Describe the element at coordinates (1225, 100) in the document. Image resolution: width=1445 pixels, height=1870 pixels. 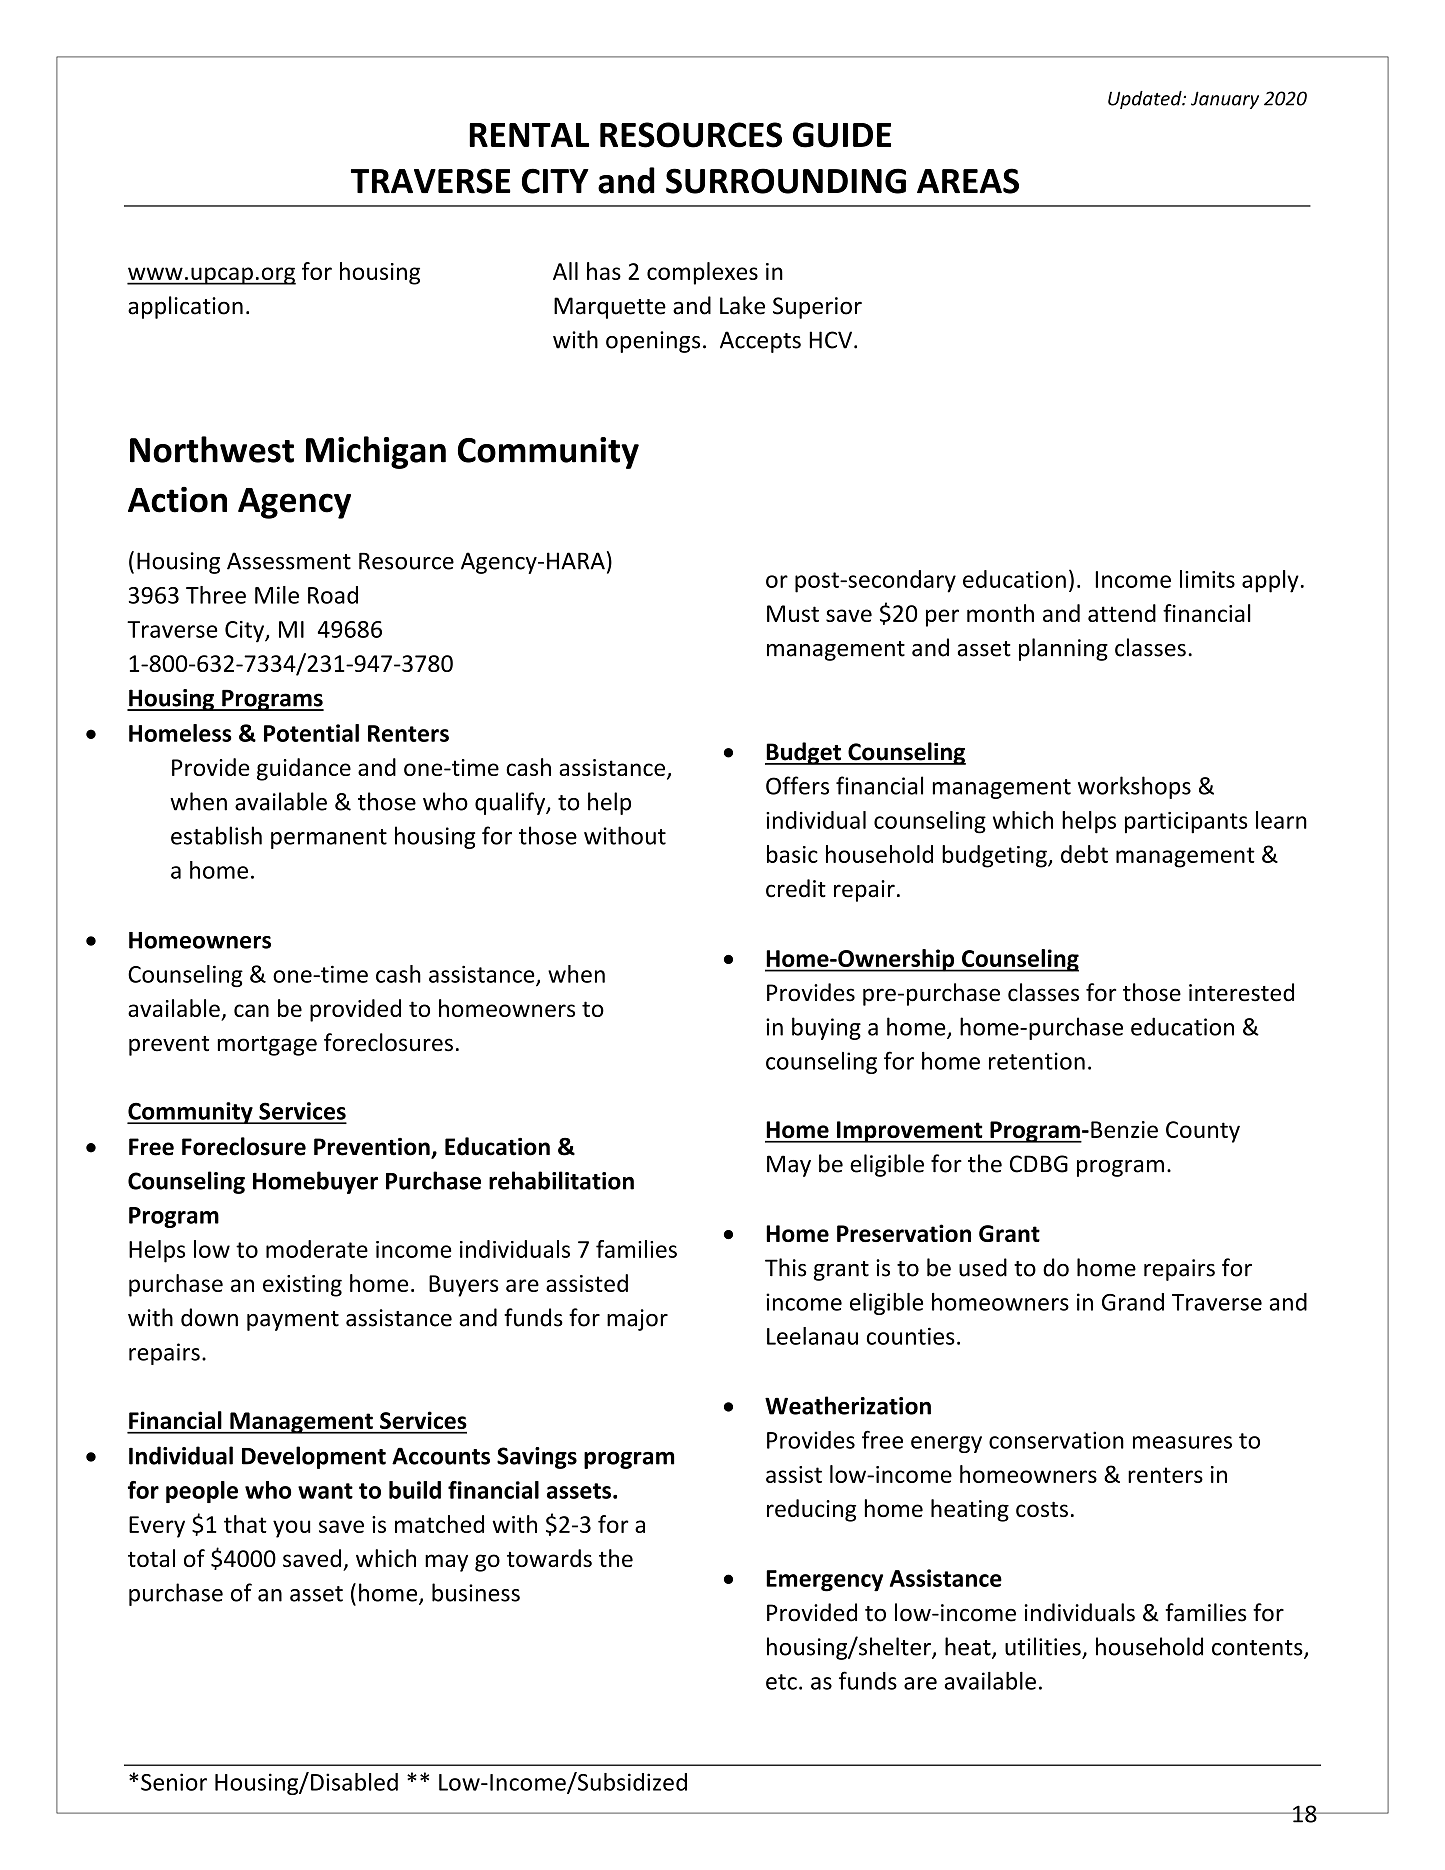
I see `January` at that location.
